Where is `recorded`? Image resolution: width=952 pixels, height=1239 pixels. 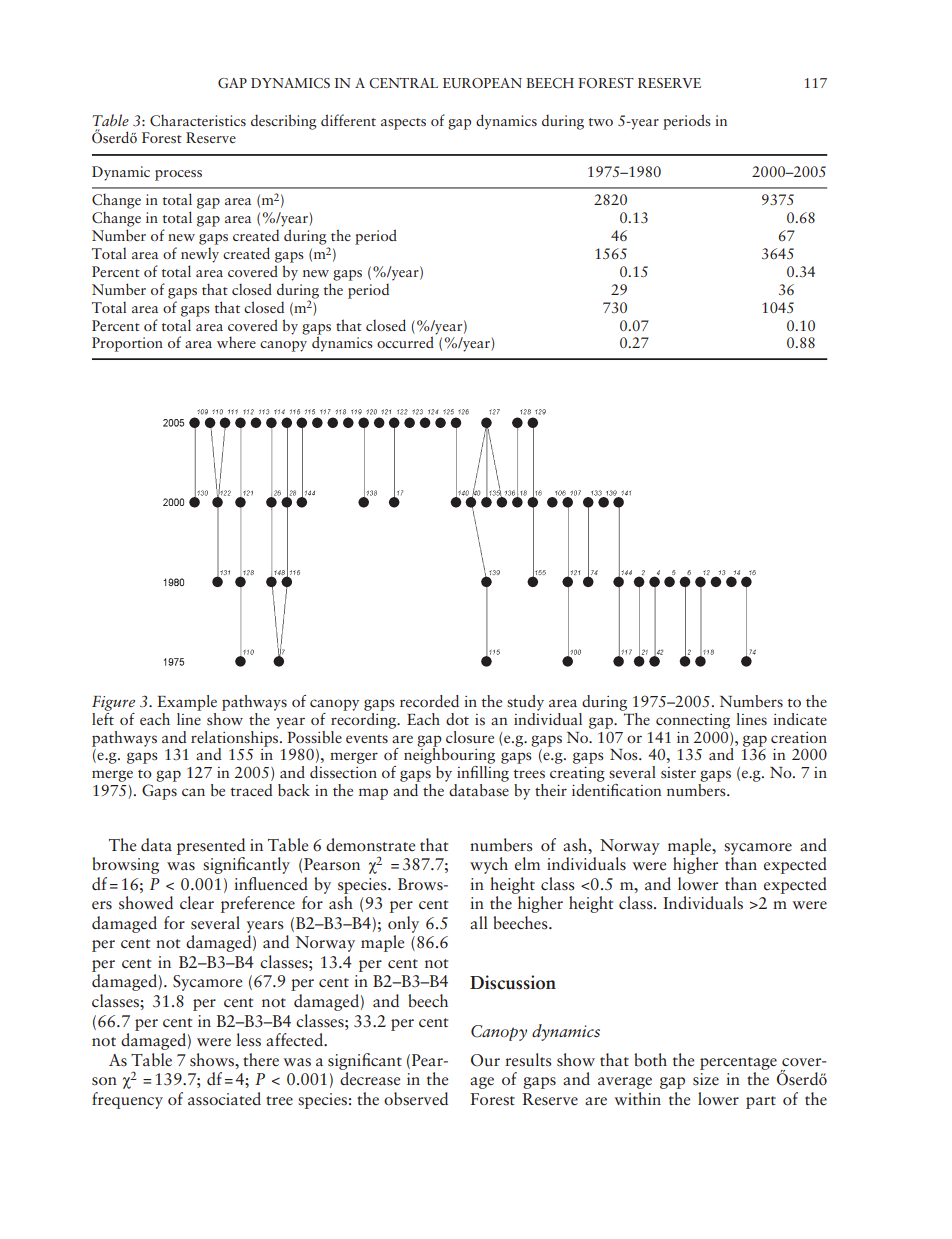
recorded is located at coordinates (429, 701).
